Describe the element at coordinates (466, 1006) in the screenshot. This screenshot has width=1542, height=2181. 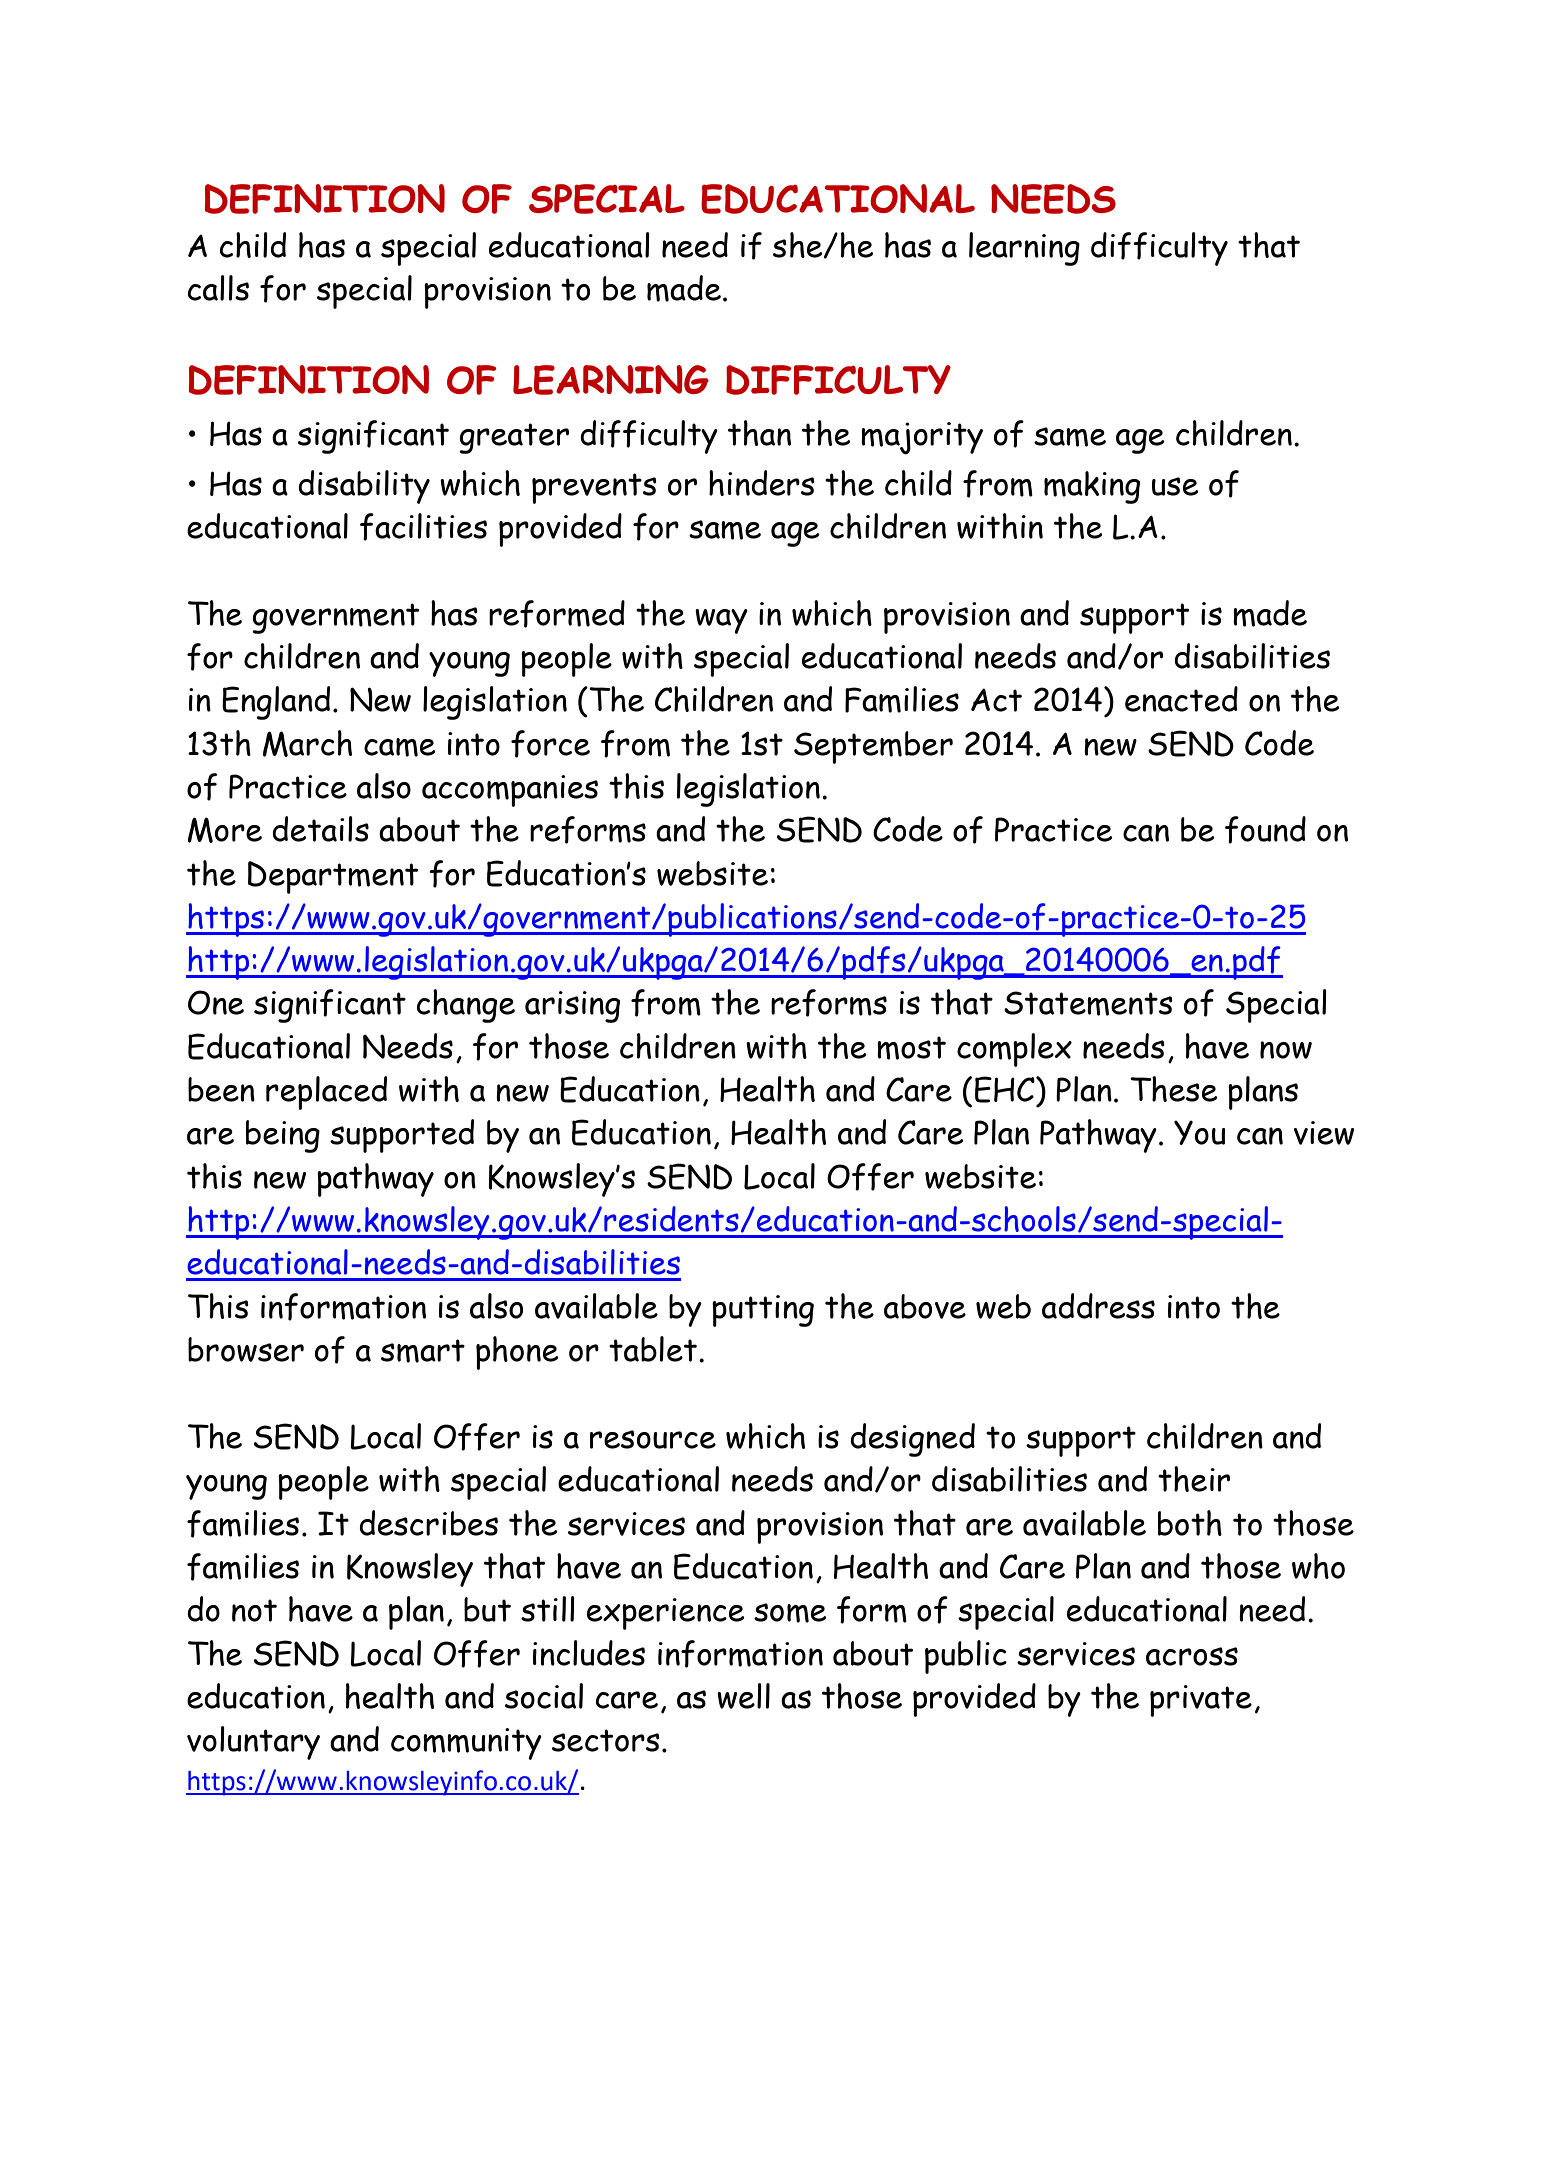
I see `change` at that location.
